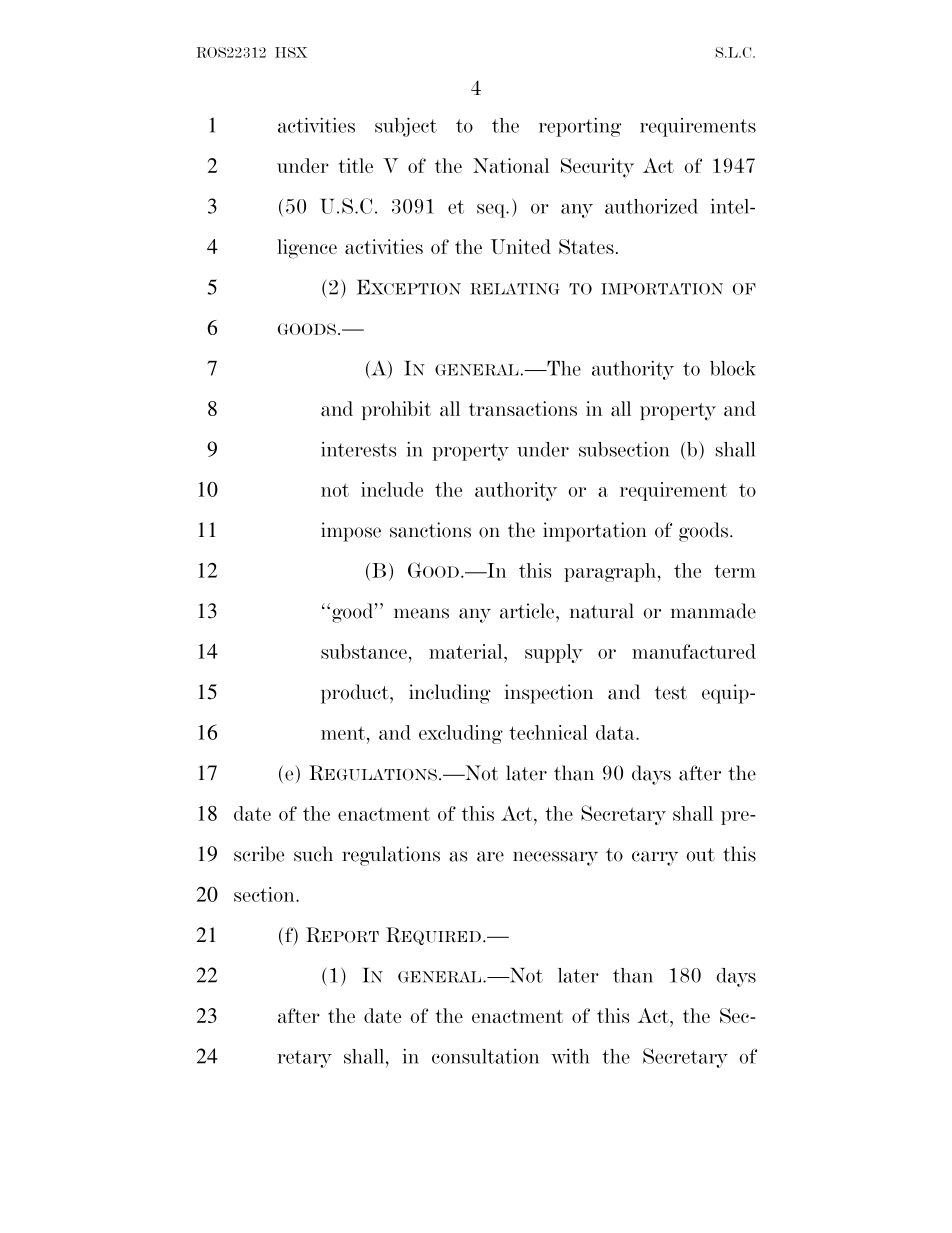 This screenshot has height=1233, width=952. I want to click on transactions, so click(523, 408).
